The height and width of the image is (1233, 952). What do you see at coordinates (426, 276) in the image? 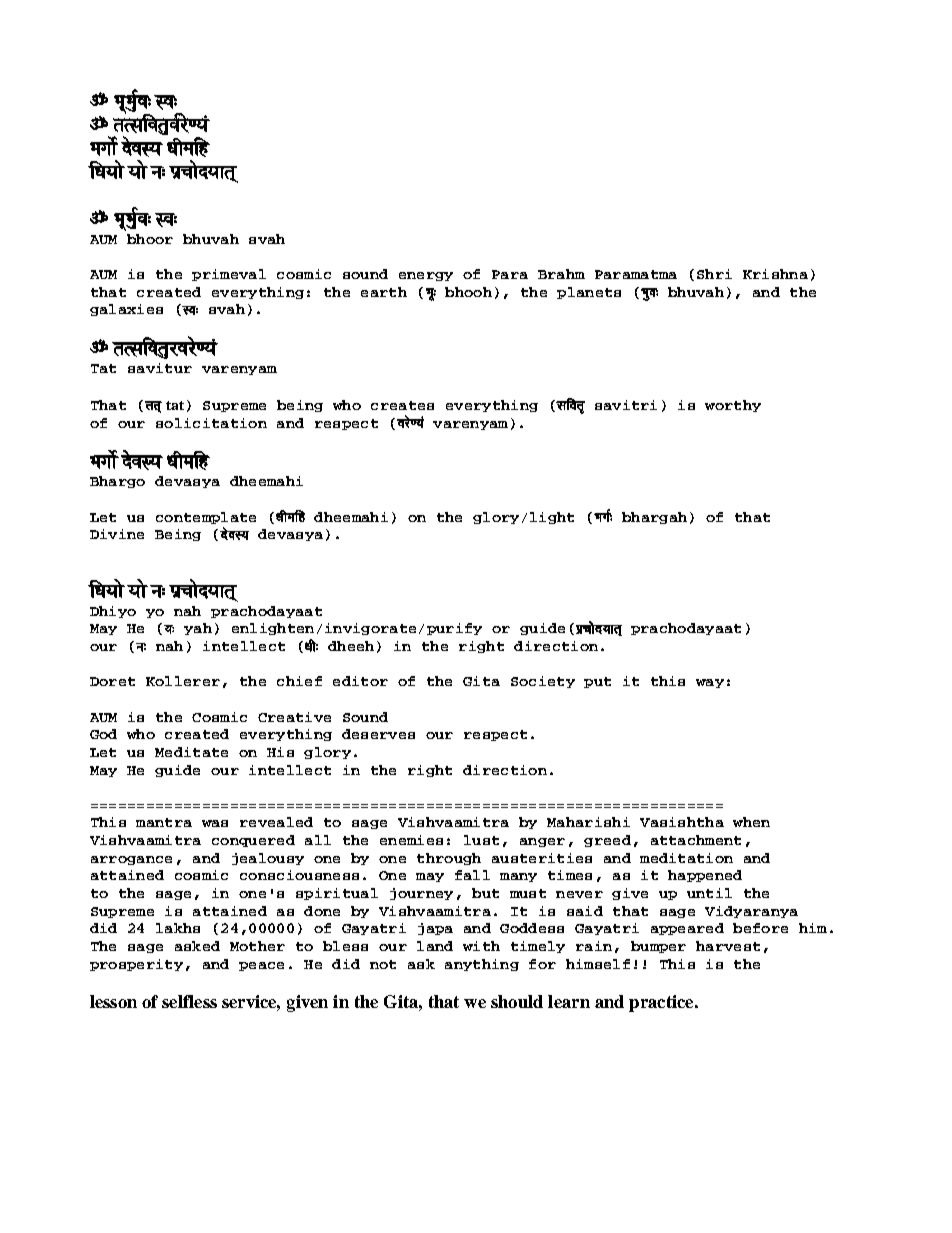
I see `energy` at bounding box center [426, 276].
